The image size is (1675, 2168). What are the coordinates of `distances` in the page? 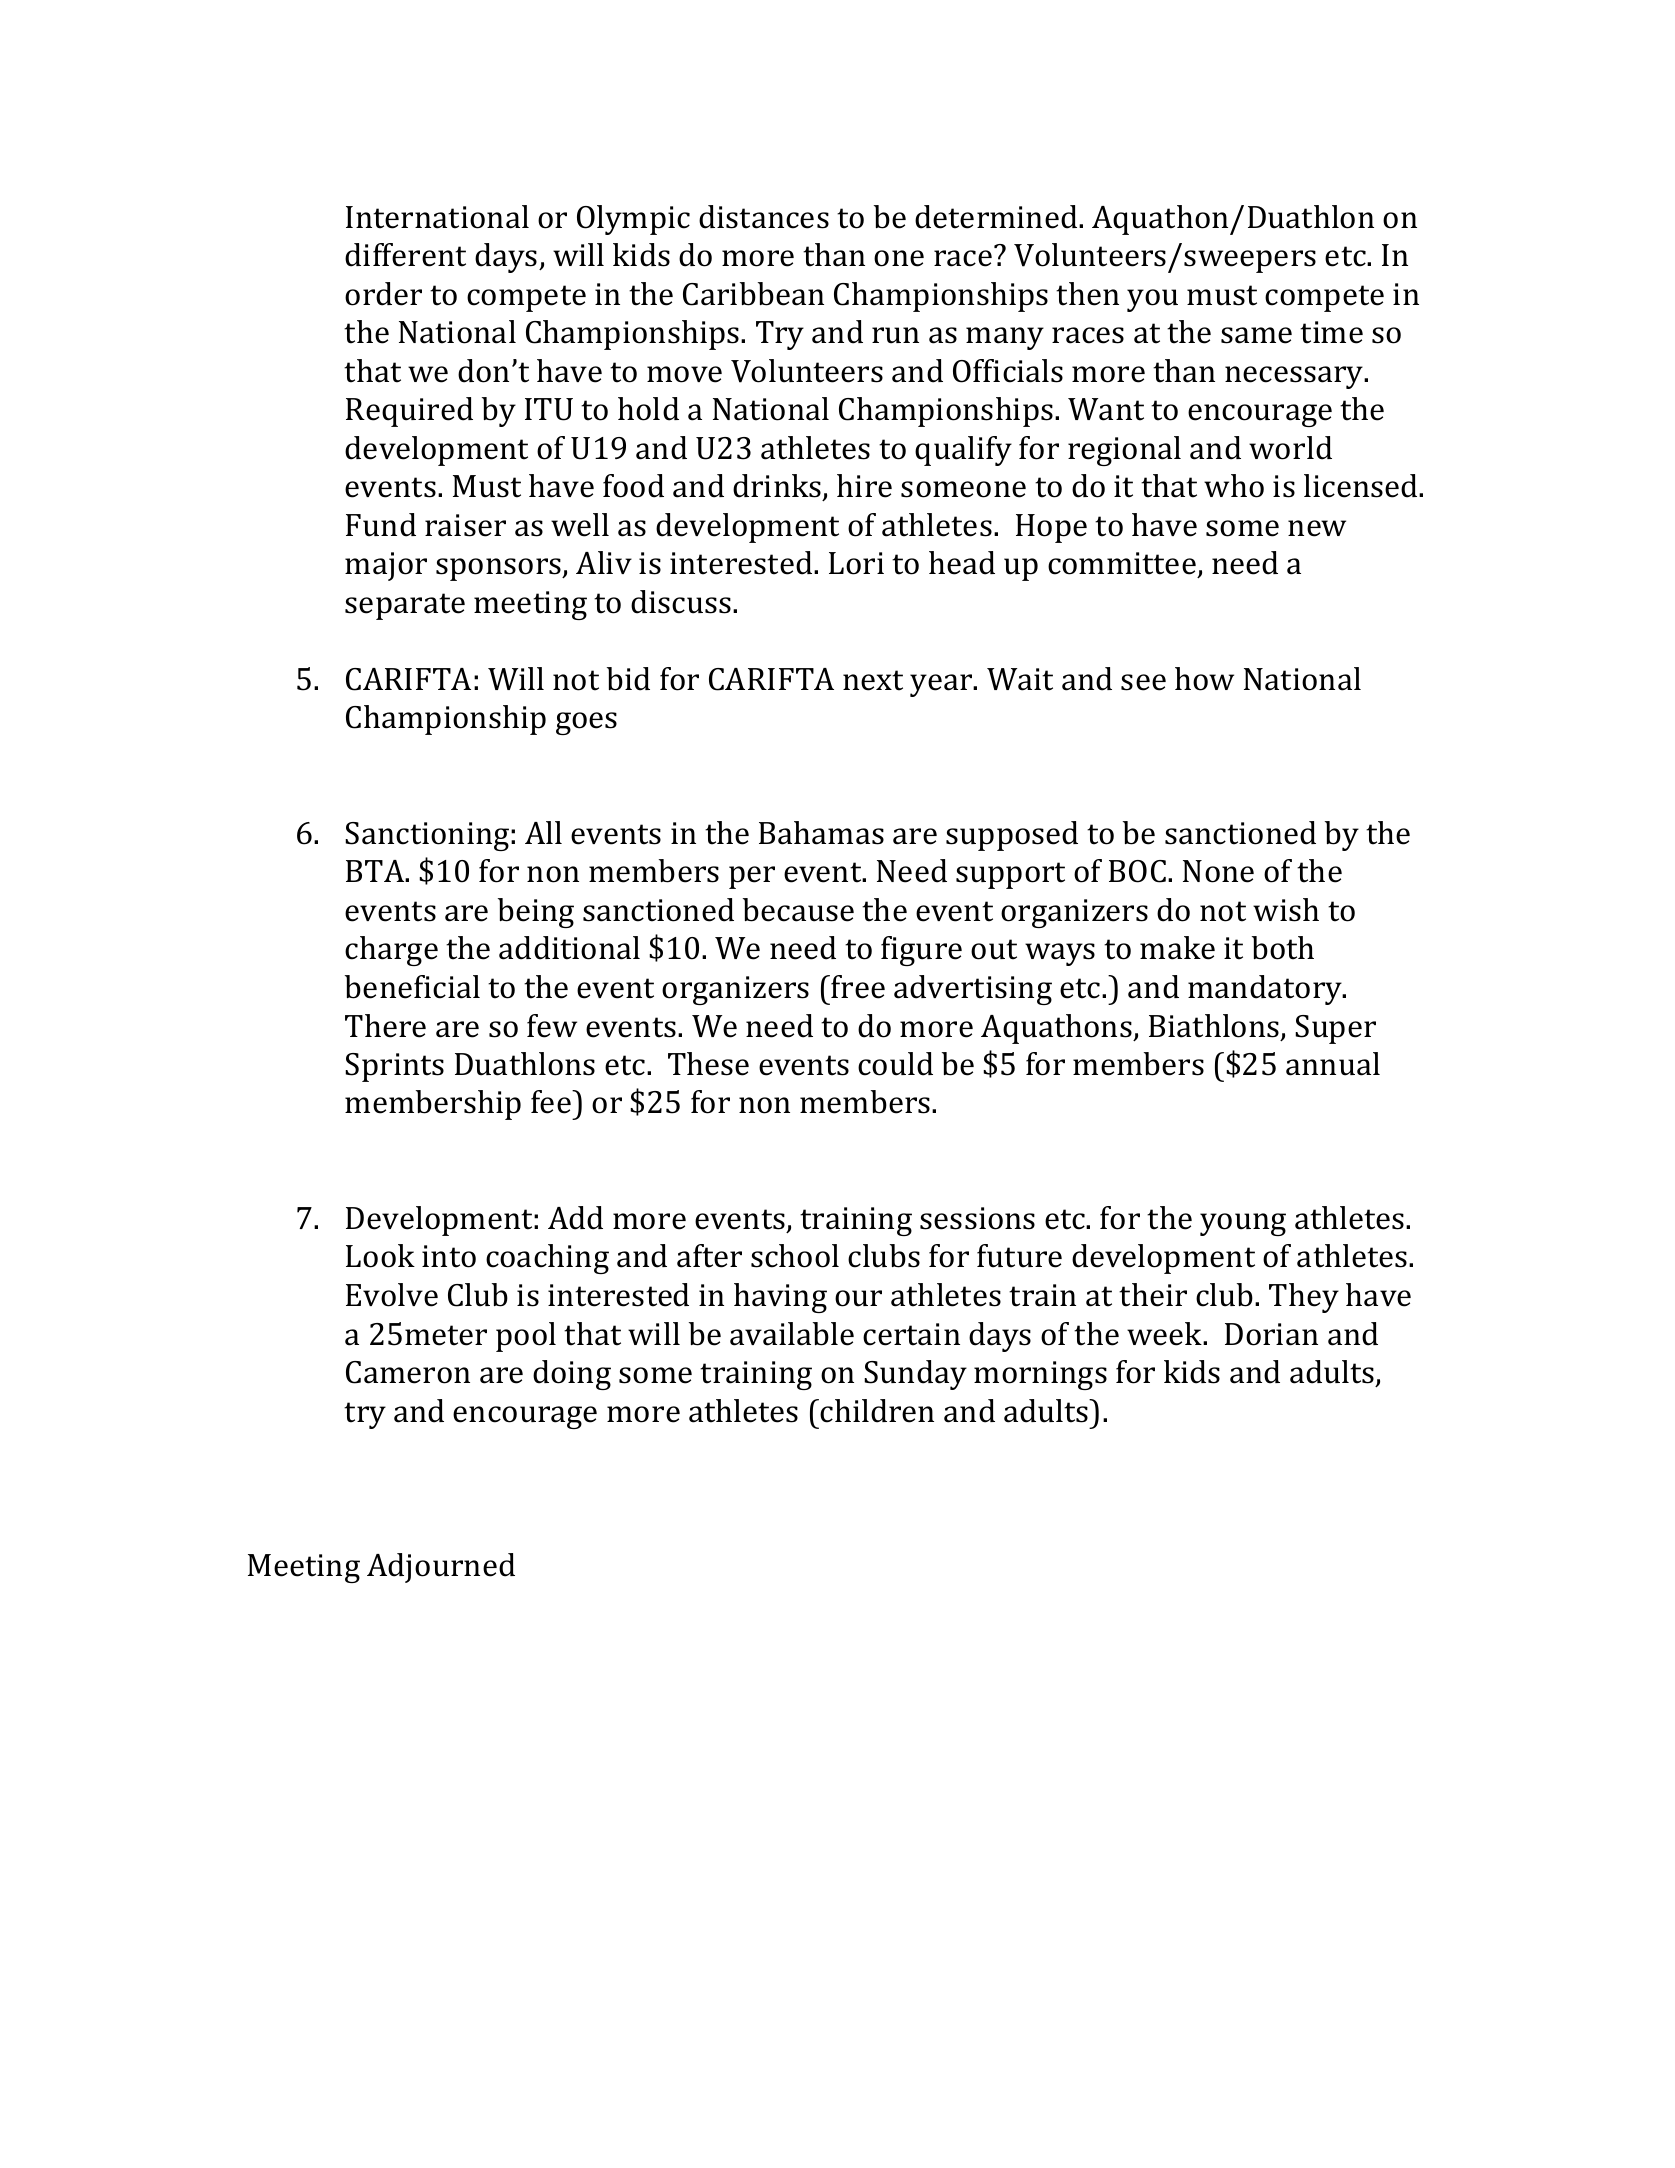 It's located at (764, 217).
